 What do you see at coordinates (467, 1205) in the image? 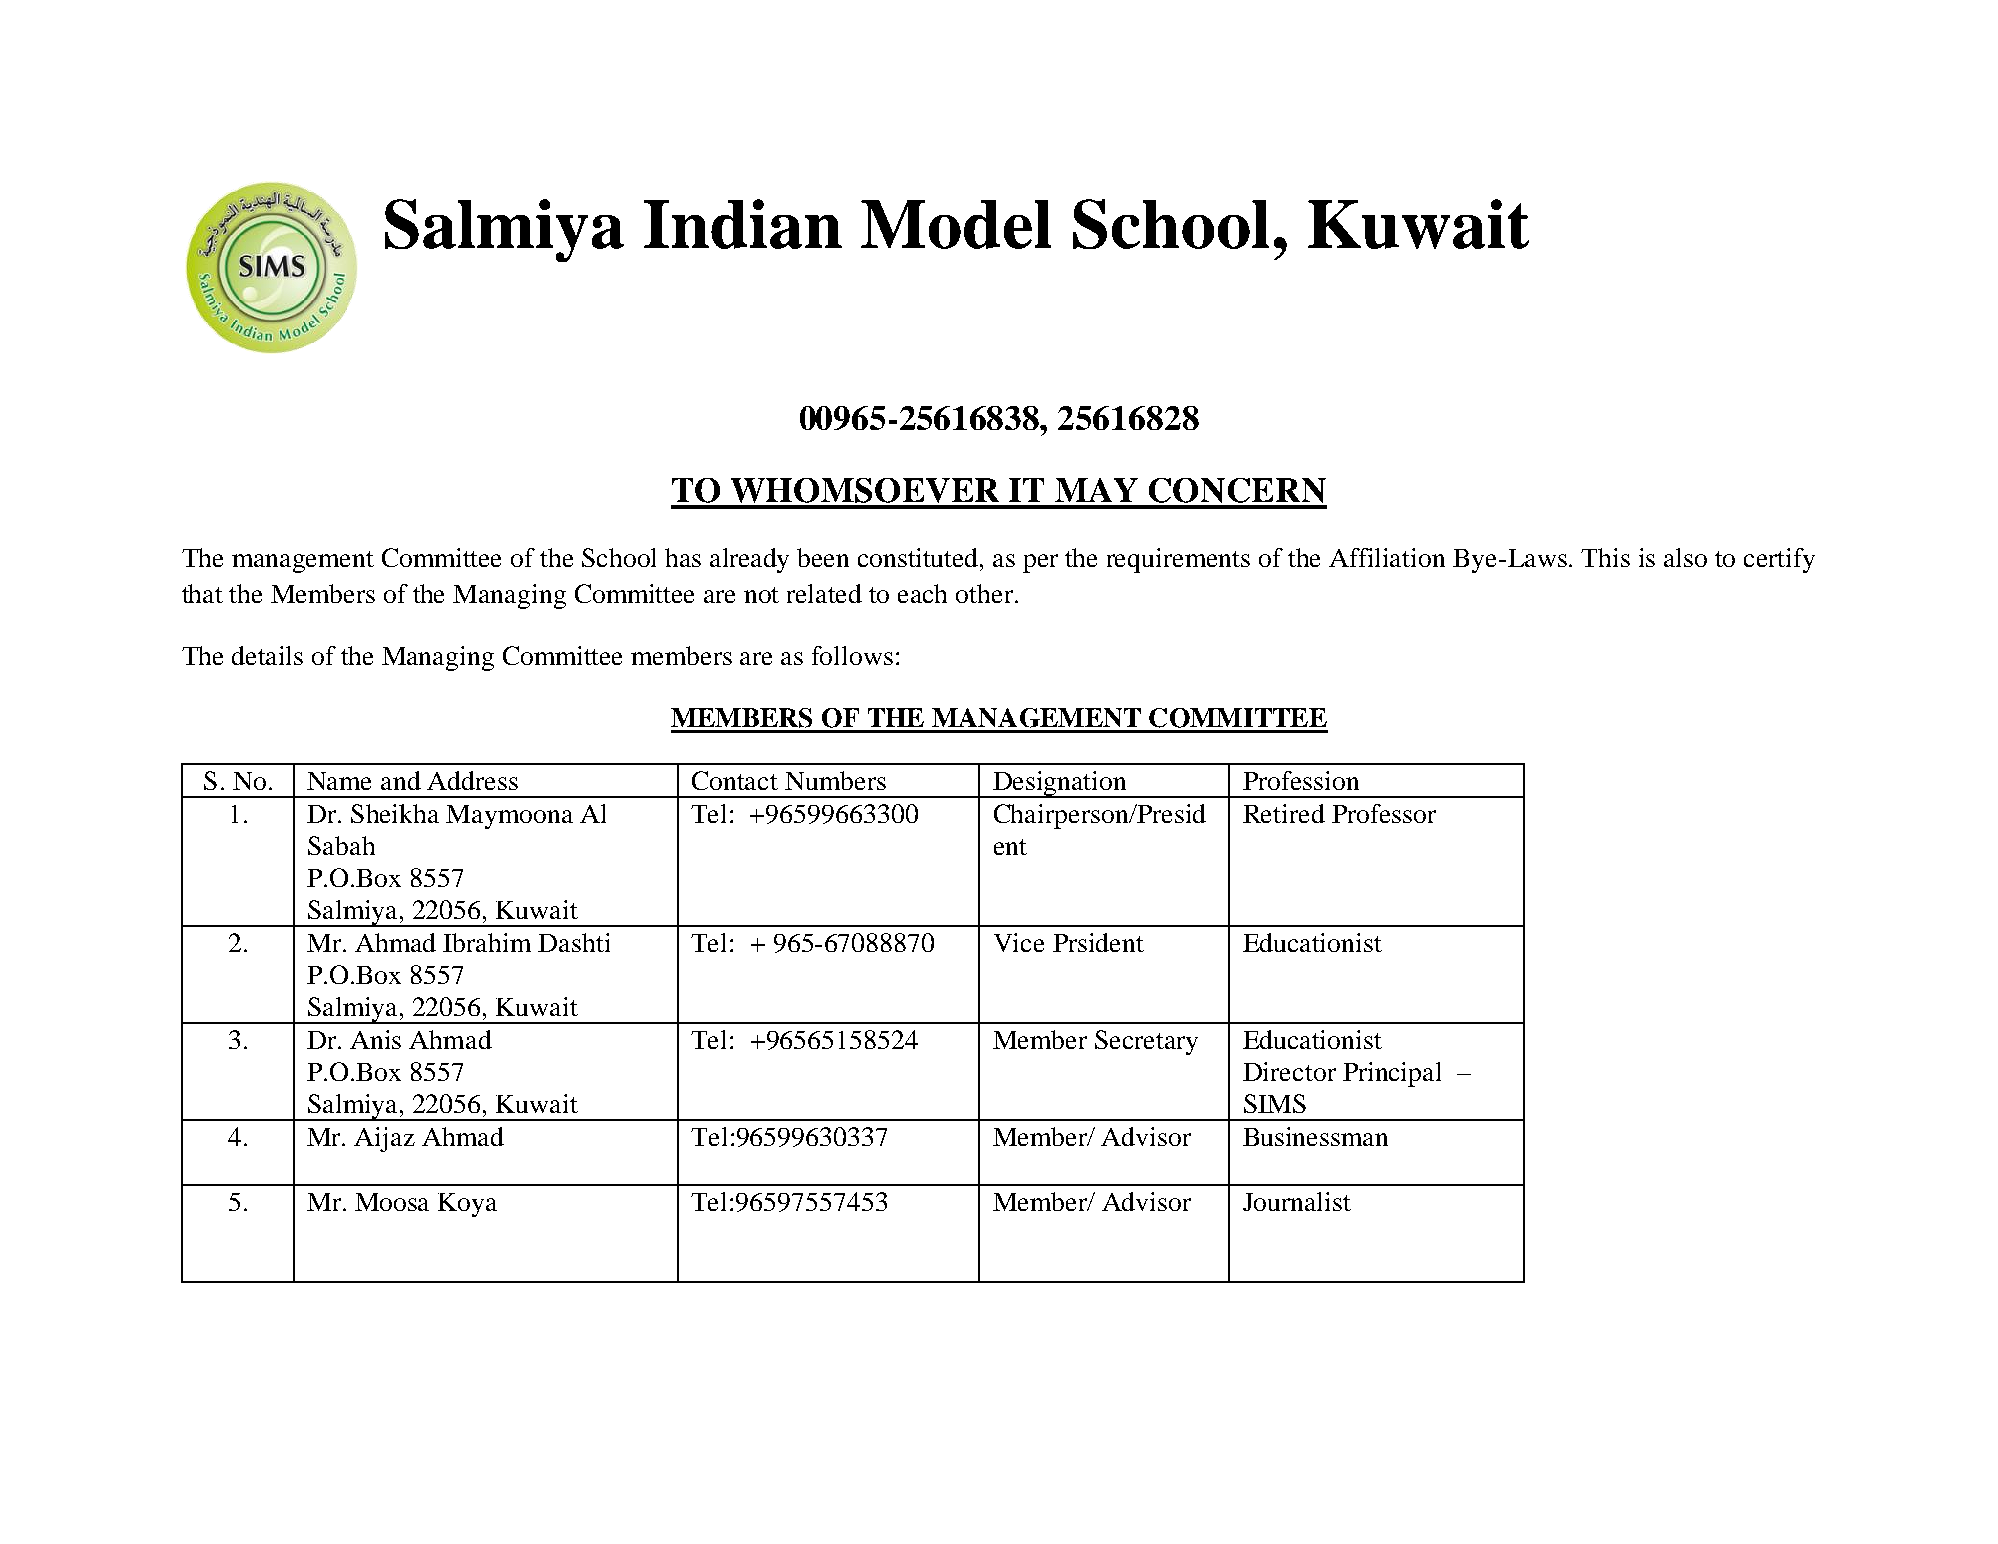
I see `Koya` at bounding box center [467, 1205].
